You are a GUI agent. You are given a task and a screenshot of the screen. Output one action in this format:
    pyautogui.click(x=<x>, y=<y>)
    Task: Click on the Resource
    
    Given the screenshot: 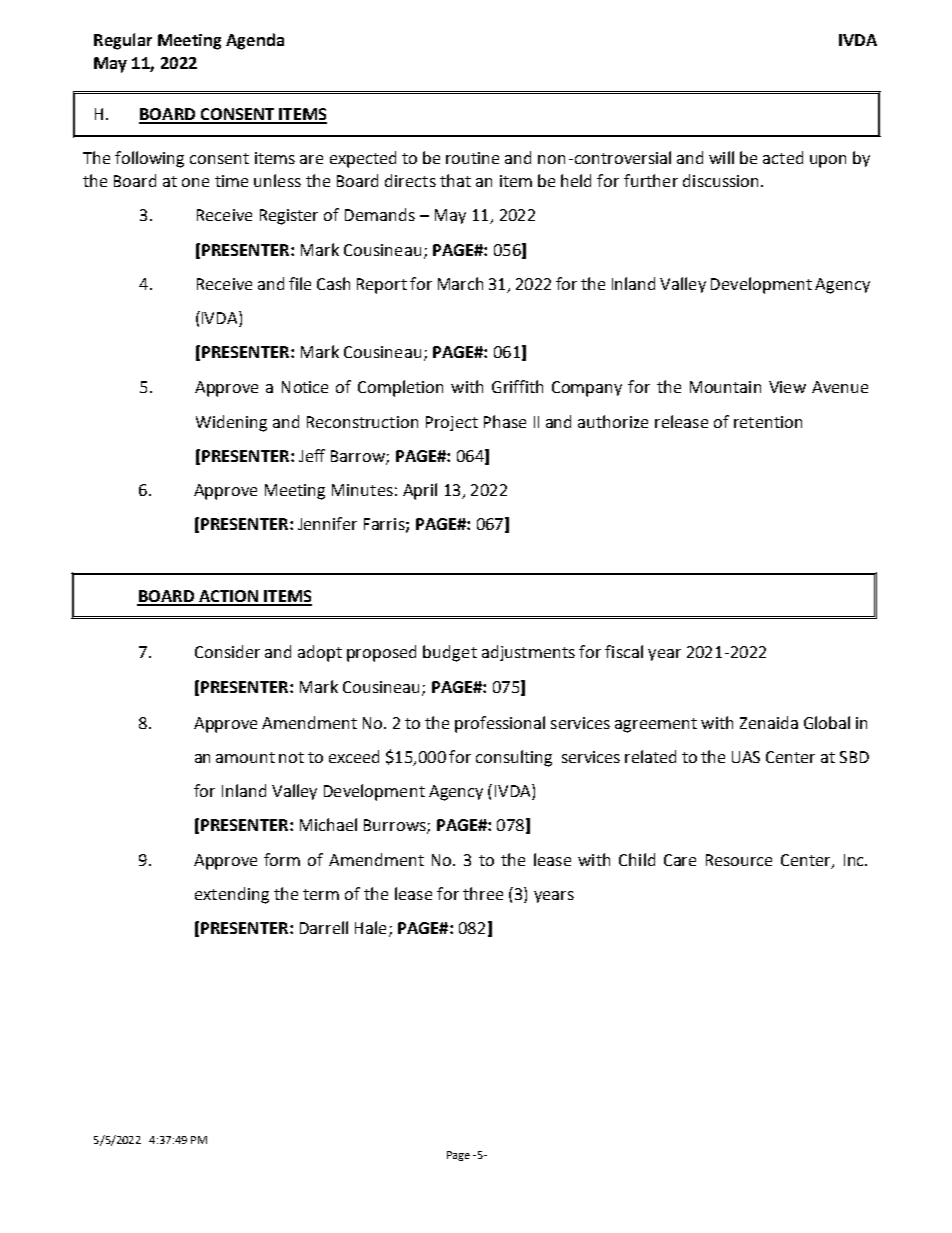 What is the action you would take?
    pyautogui.click(x=739, y=860)
